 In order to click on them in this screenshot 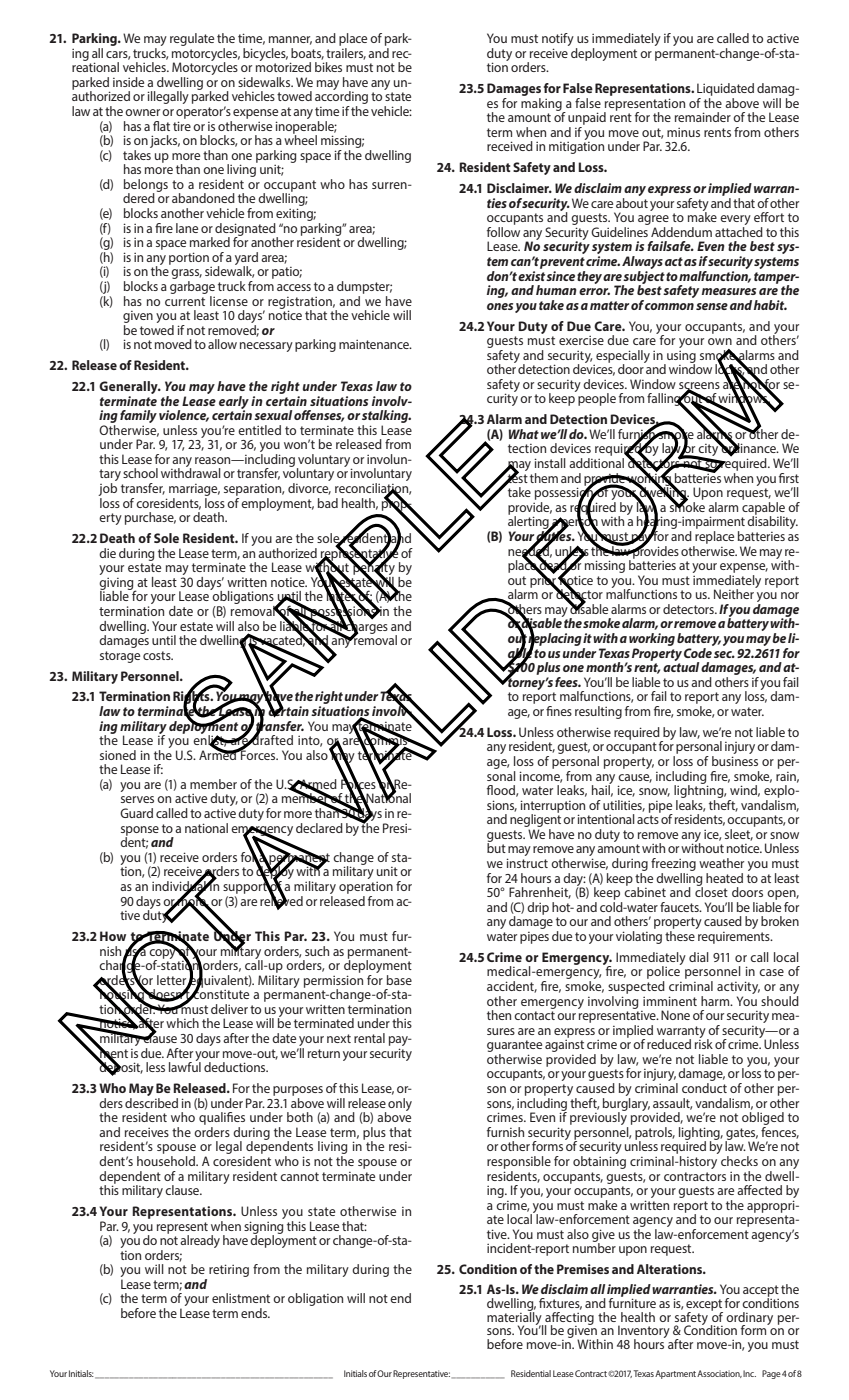, I will do `click(544, 478)`.
